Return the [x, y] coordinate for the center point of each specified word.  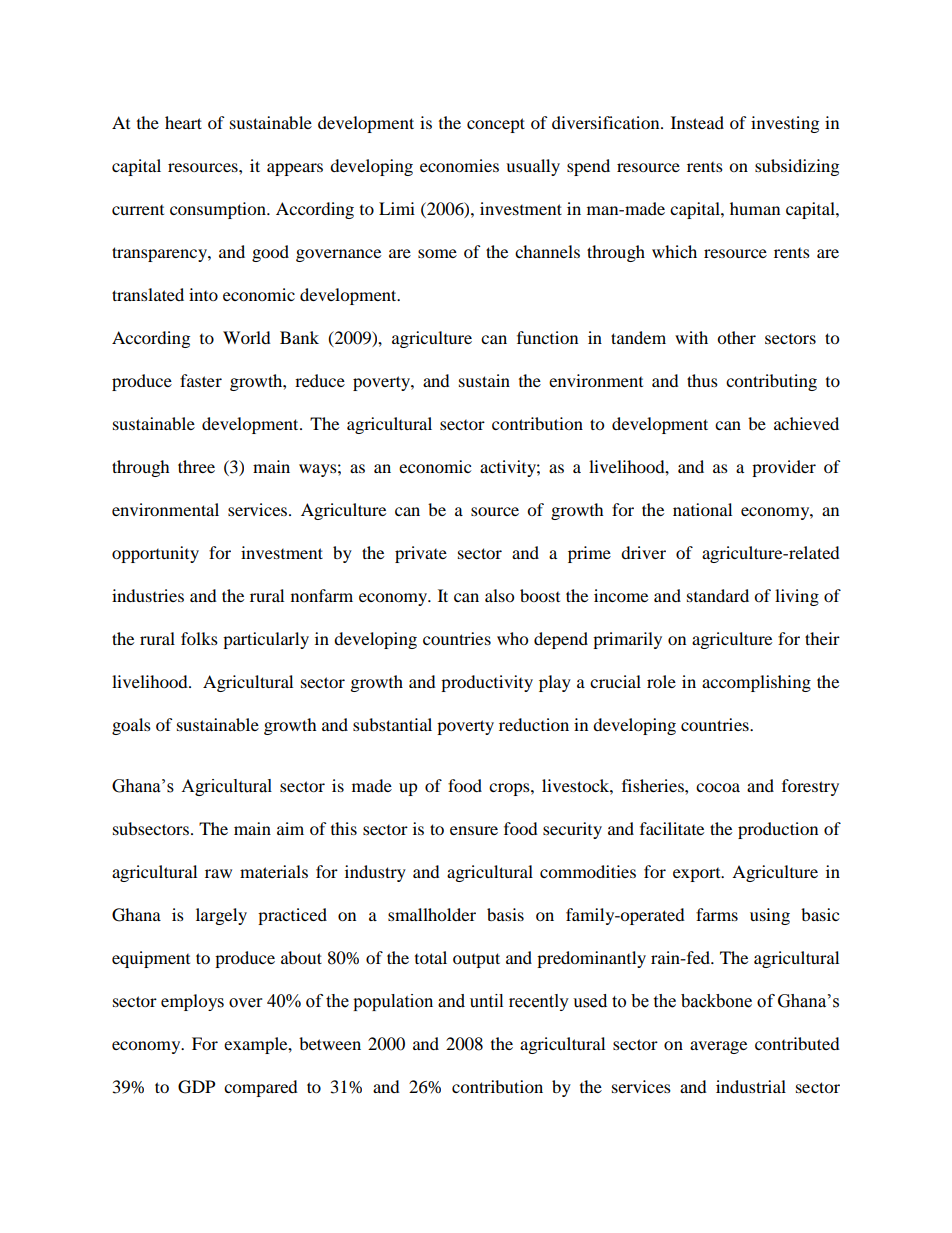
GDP [196, 1087]
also [499, 595]
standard [718, 595]
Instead [697, 122]
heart [183, 122]
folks [199, 638]
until [486, 1001]
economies [459, 165]
